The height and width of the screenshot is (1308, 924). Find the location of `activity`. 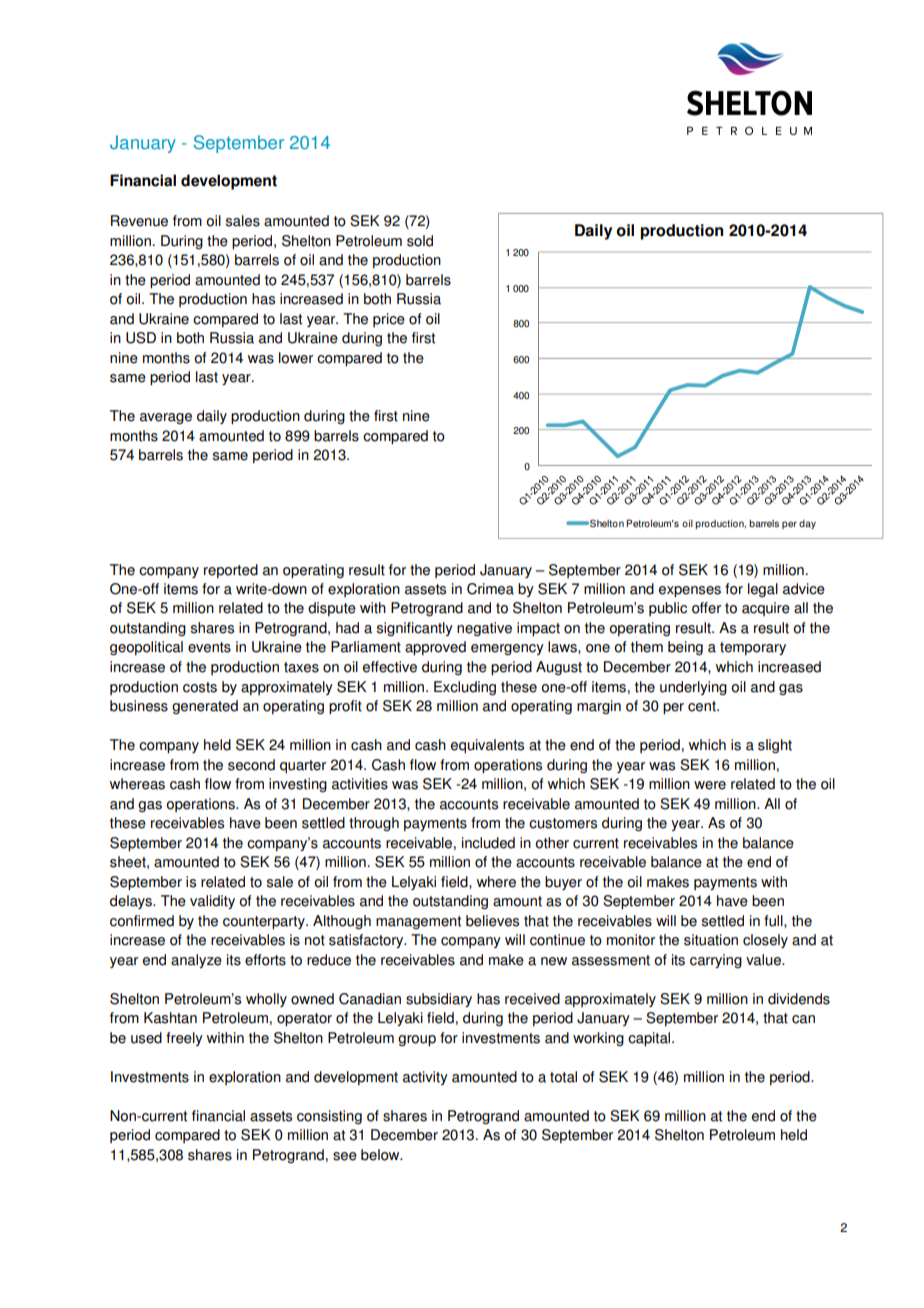

activity is located at coordinates (425, 1078).
